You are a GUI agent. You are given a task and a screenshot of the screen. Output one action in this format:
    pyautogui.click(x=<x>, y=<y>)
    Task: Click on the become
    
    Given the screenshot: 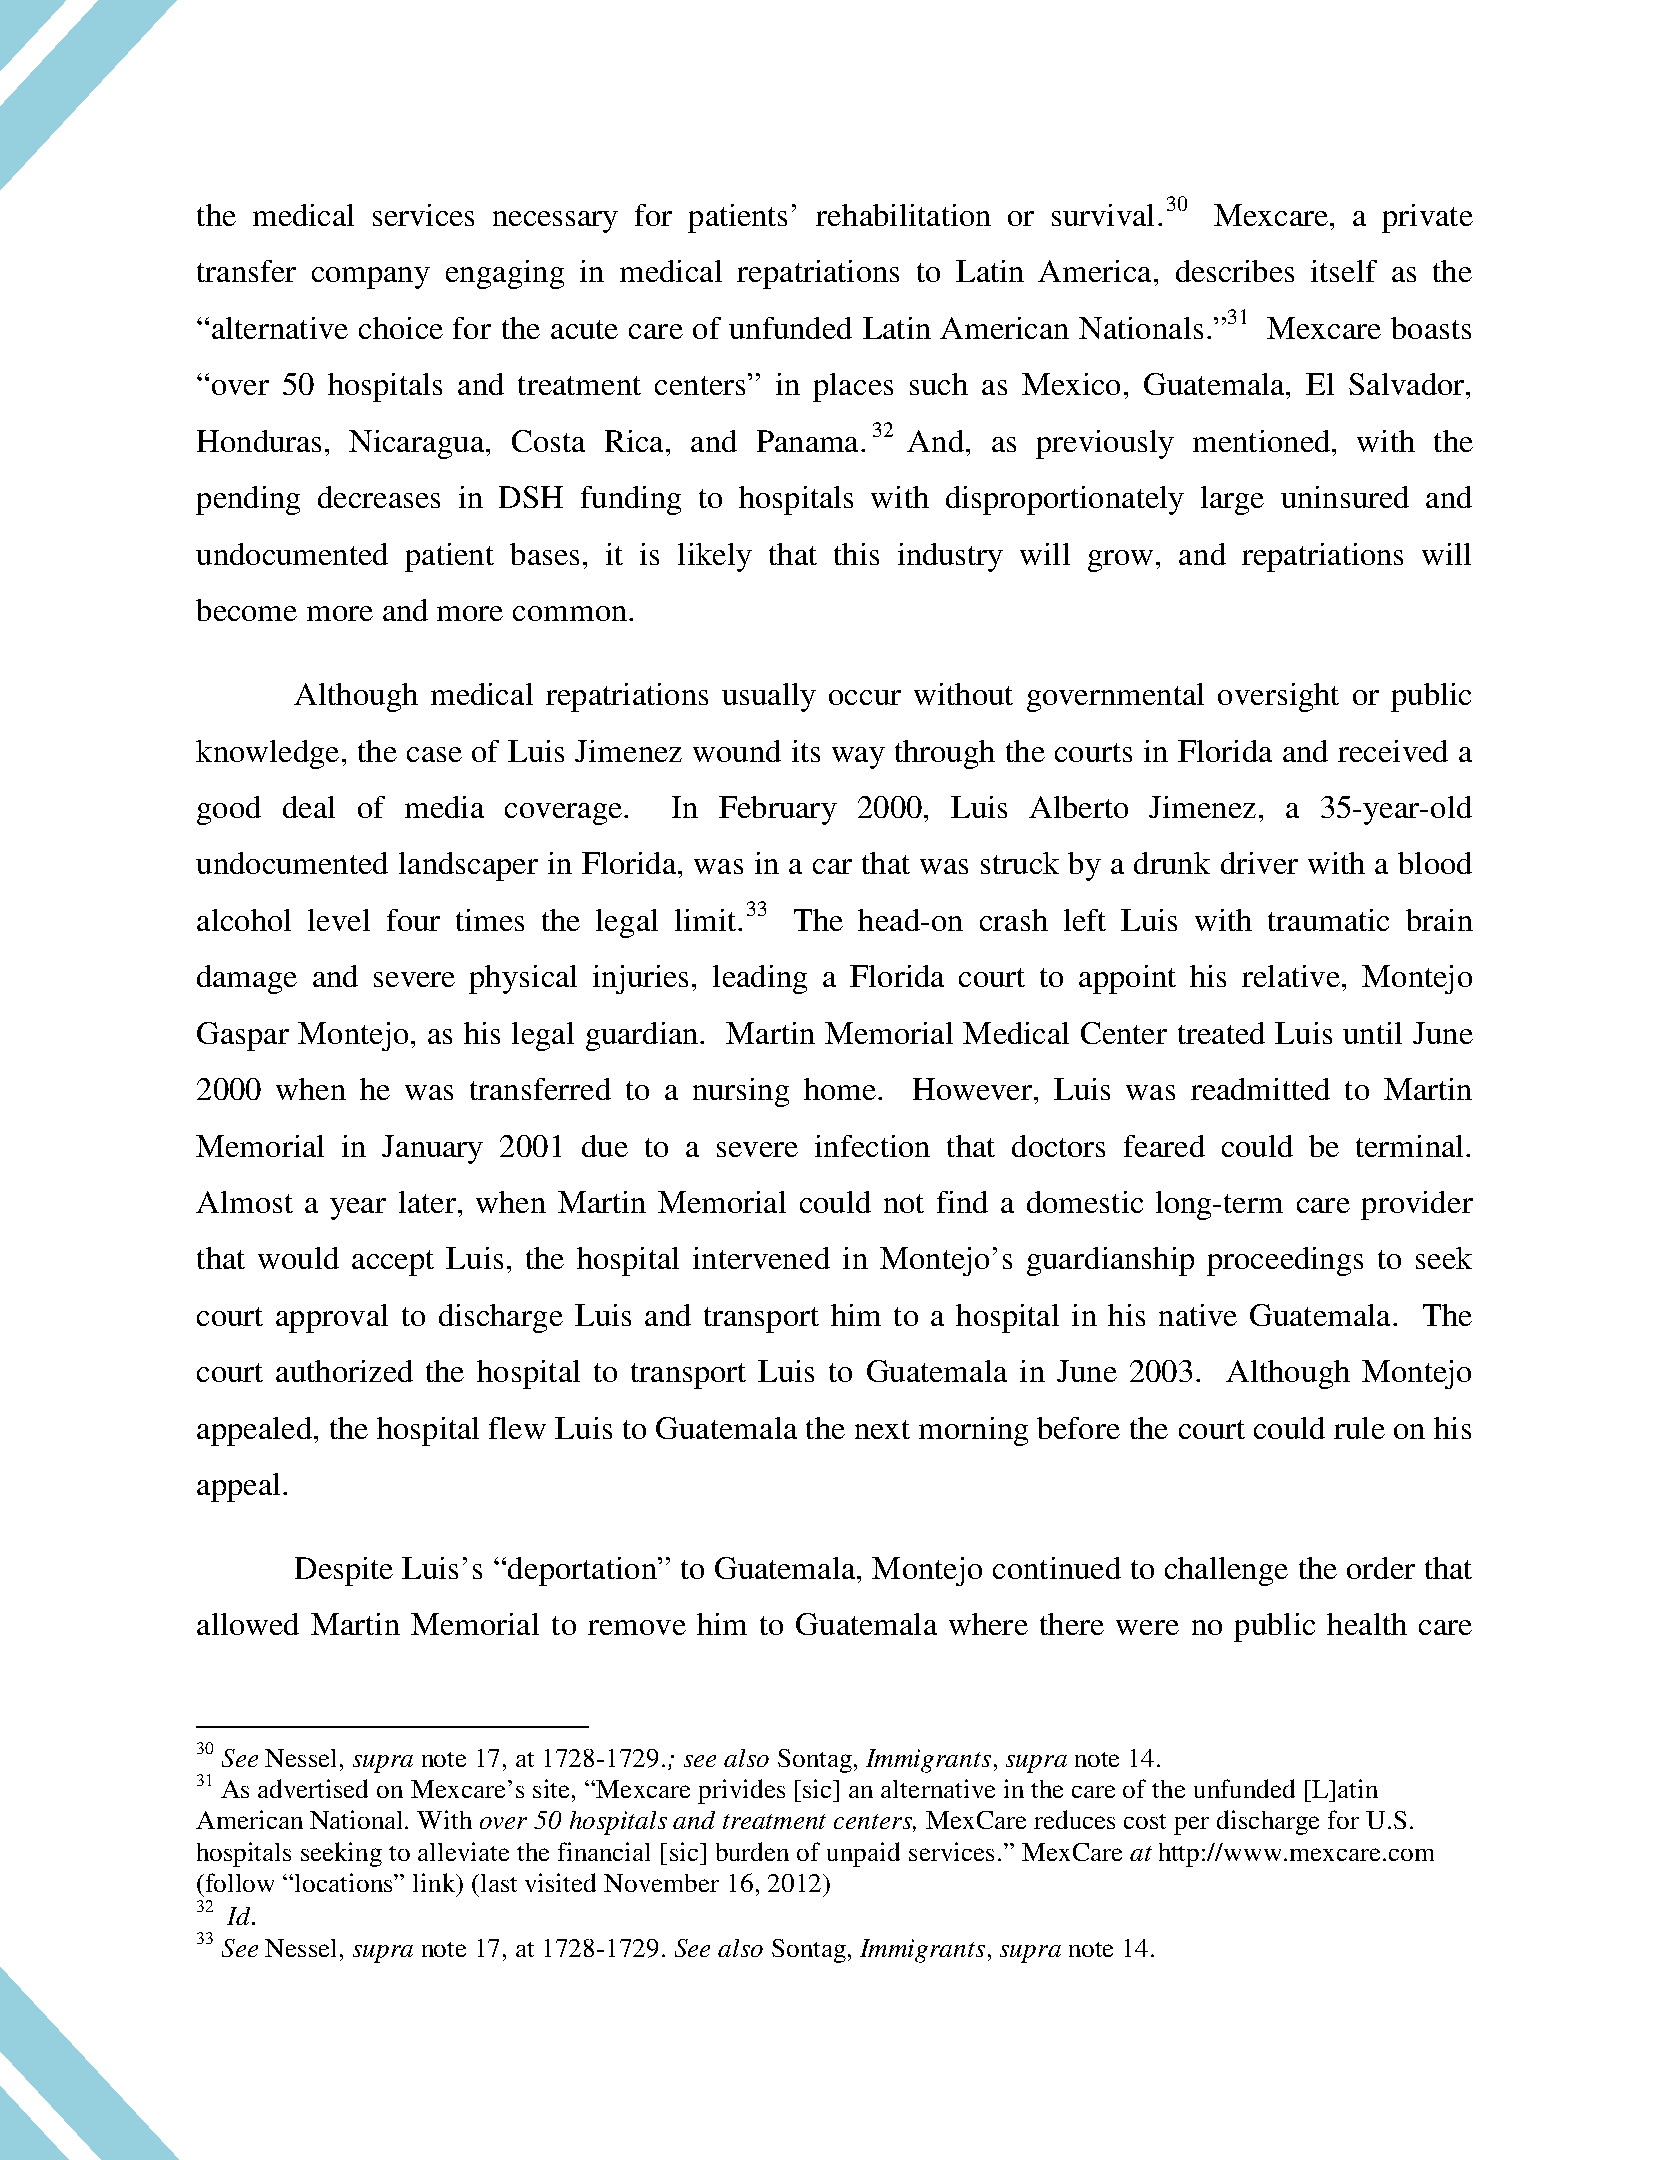 What is the action you would take?
    pyautogui.click(x=246, y=610)
